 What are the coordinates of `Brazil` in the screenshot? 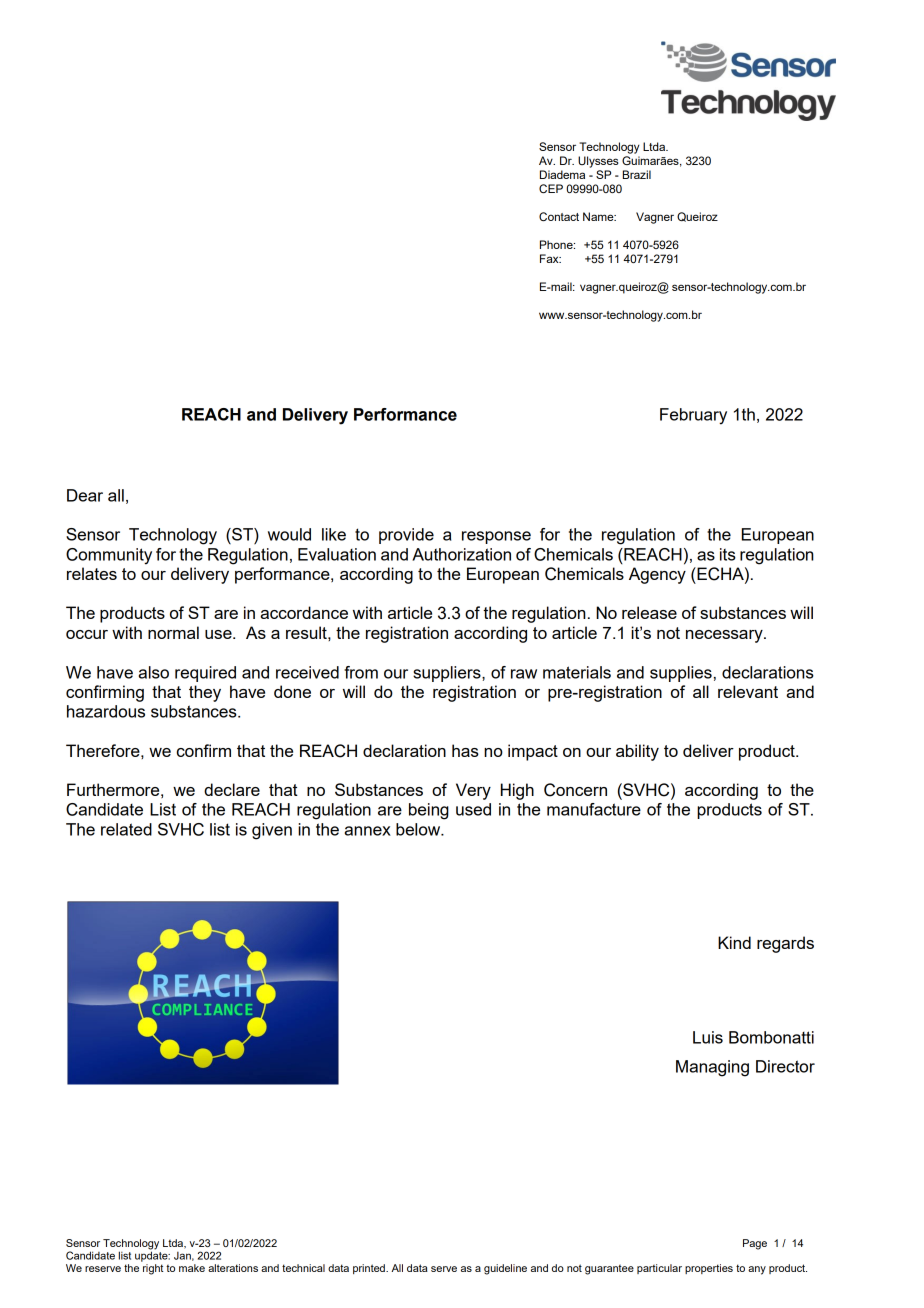 It's located at (637, 174).
